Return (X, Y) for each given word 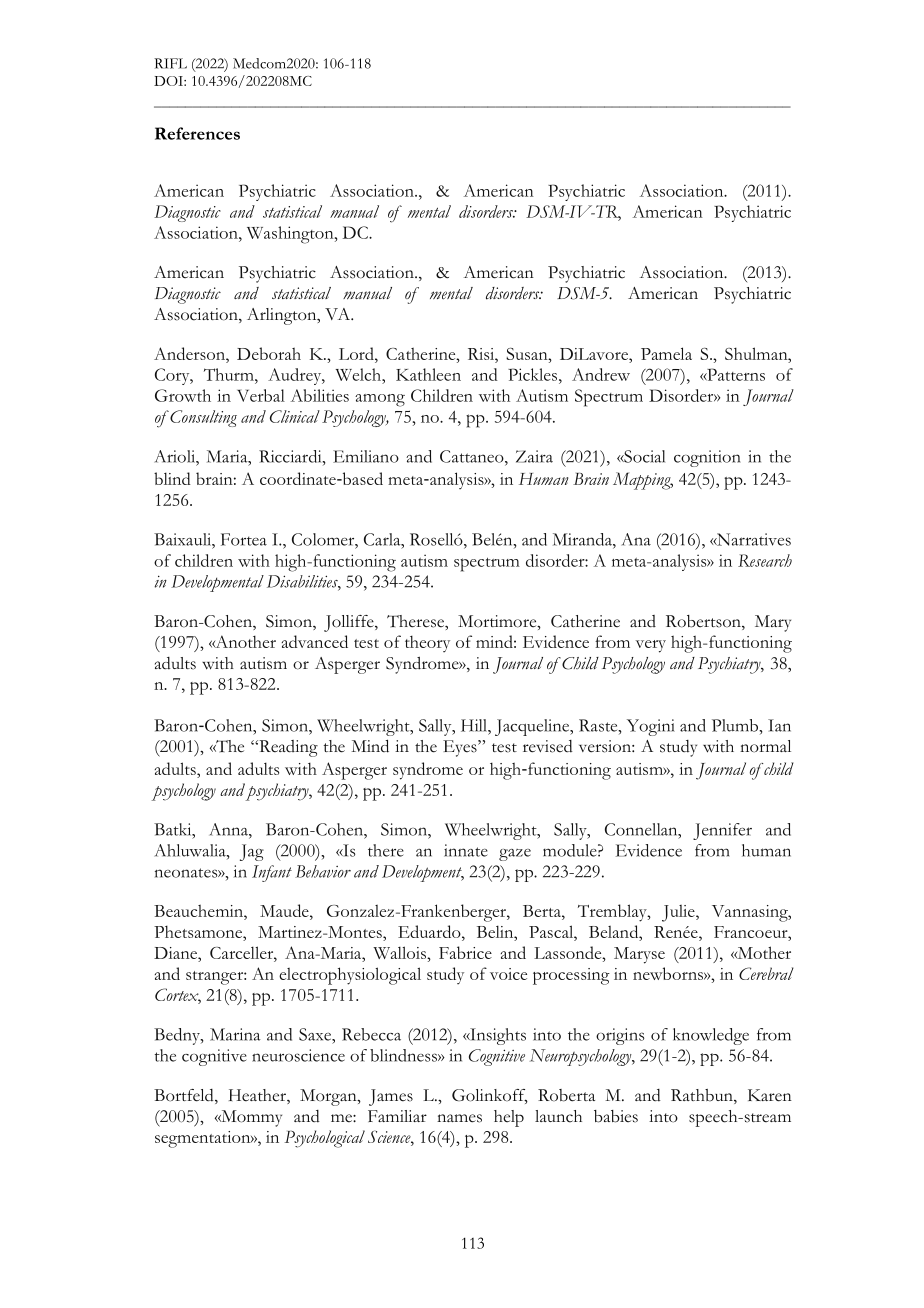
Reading (287, 748)
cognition (707, 458)
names (459, 1118)
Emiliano (366, 456)
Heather (258, 1096)
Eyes (461, 748)
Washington (291, 235)
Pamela (666, 353)
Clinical (295, 416)
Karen (770, 1095)
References (197, 133)
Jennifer (722, 831)
